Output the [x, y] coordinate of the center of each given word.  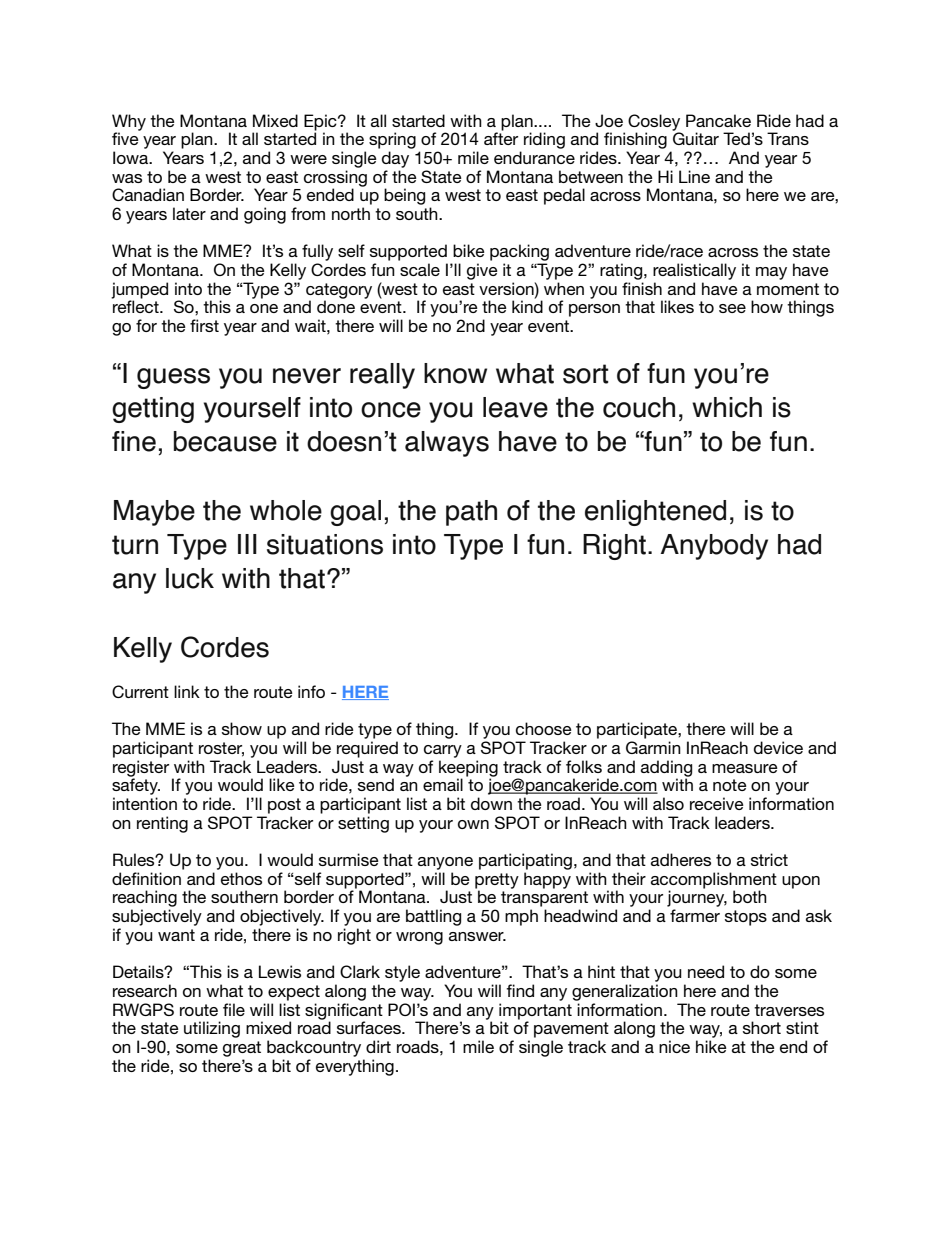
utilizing [212, 1029]
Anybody [714, 547]
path [471, 513]
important [535, 1011]
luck [190, 578]
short [762, 1027]
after [501, 137]
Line [694, 176]
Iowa [132, 157]
